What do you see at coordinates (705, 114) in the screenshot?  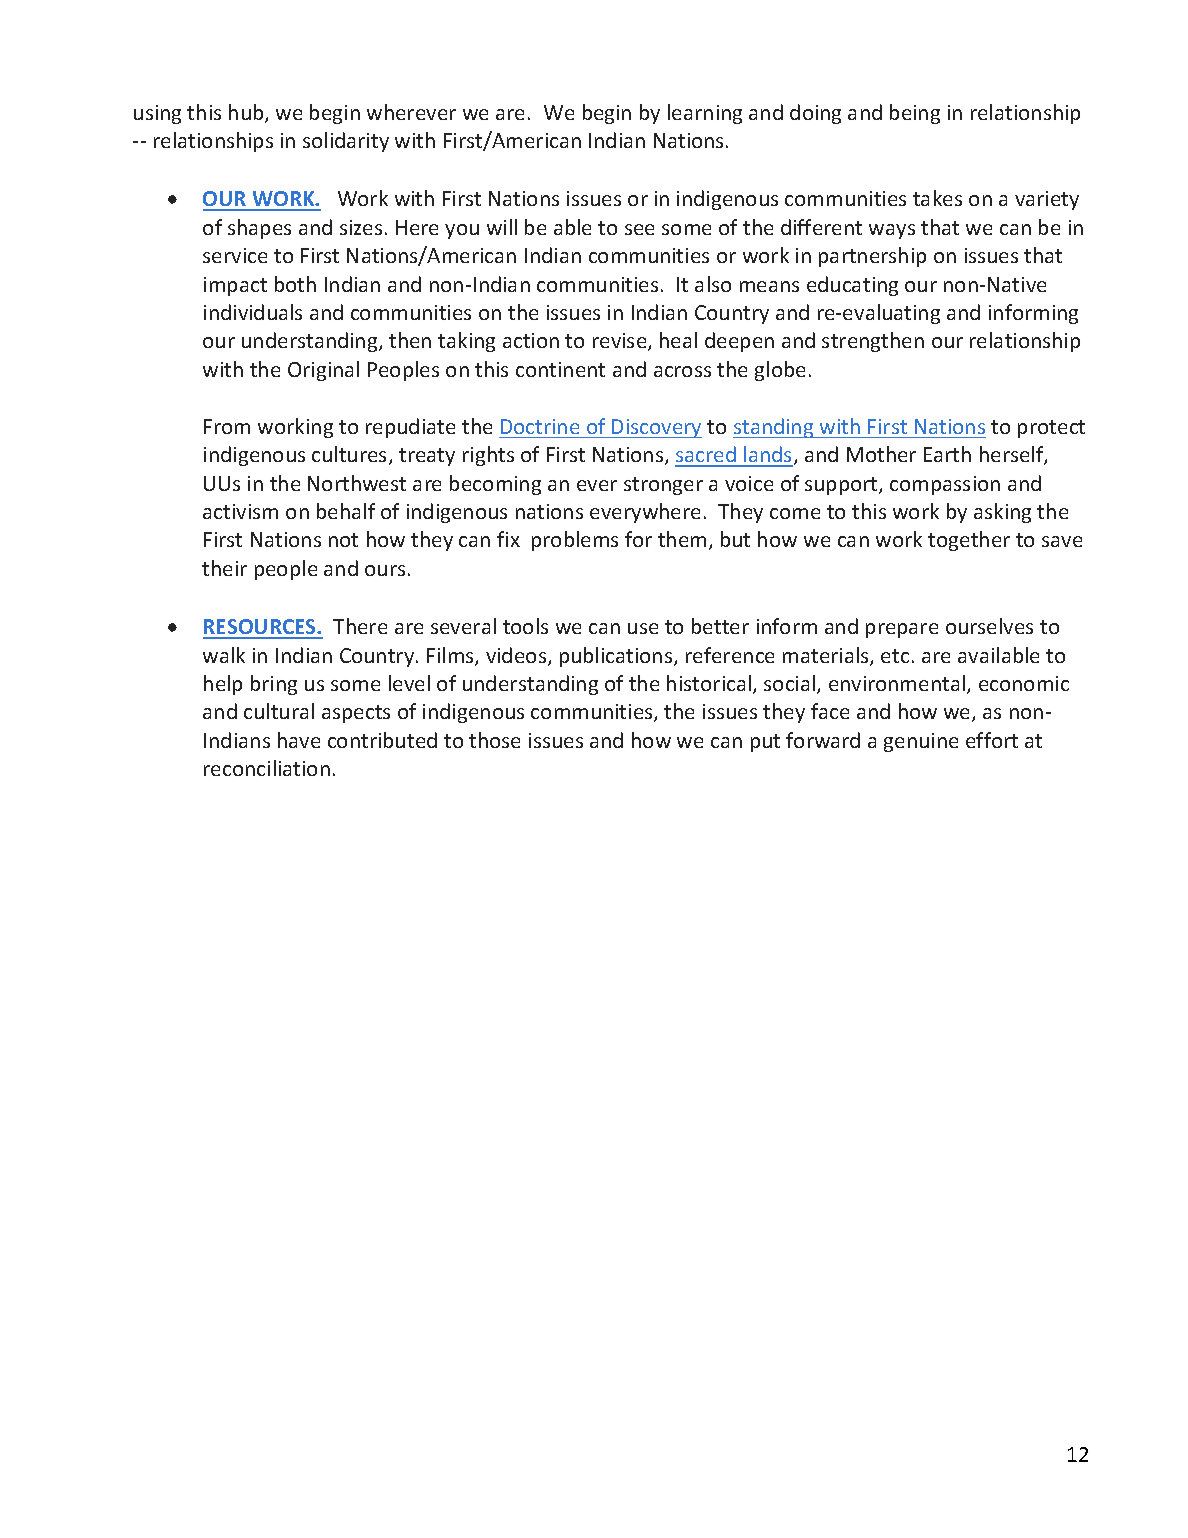 I see `learning` at bounding box center [705, 114].
